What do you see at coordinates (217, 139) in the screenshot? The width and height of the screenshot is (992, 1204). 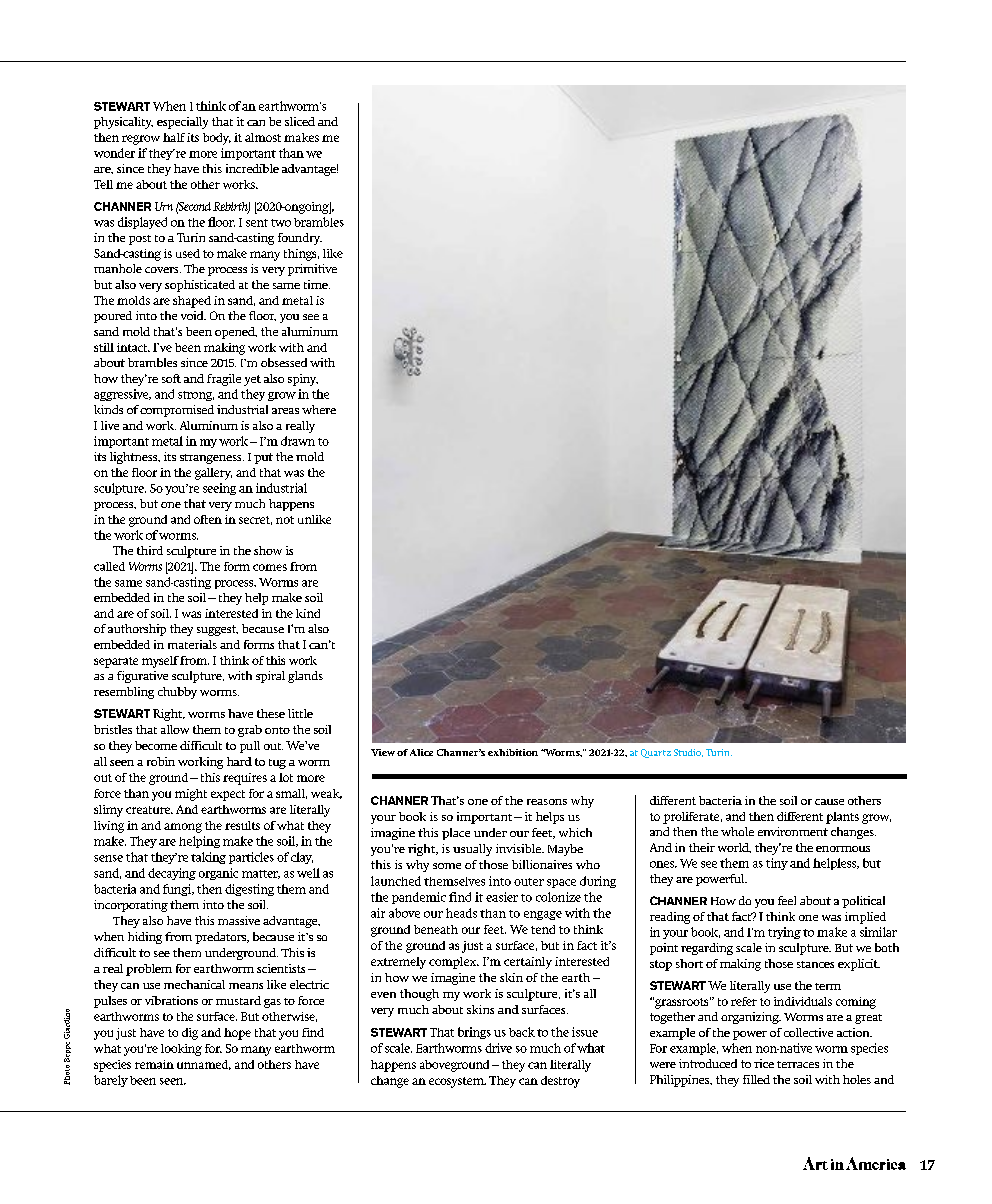 I see `body` at bounding box center [217, 139].
